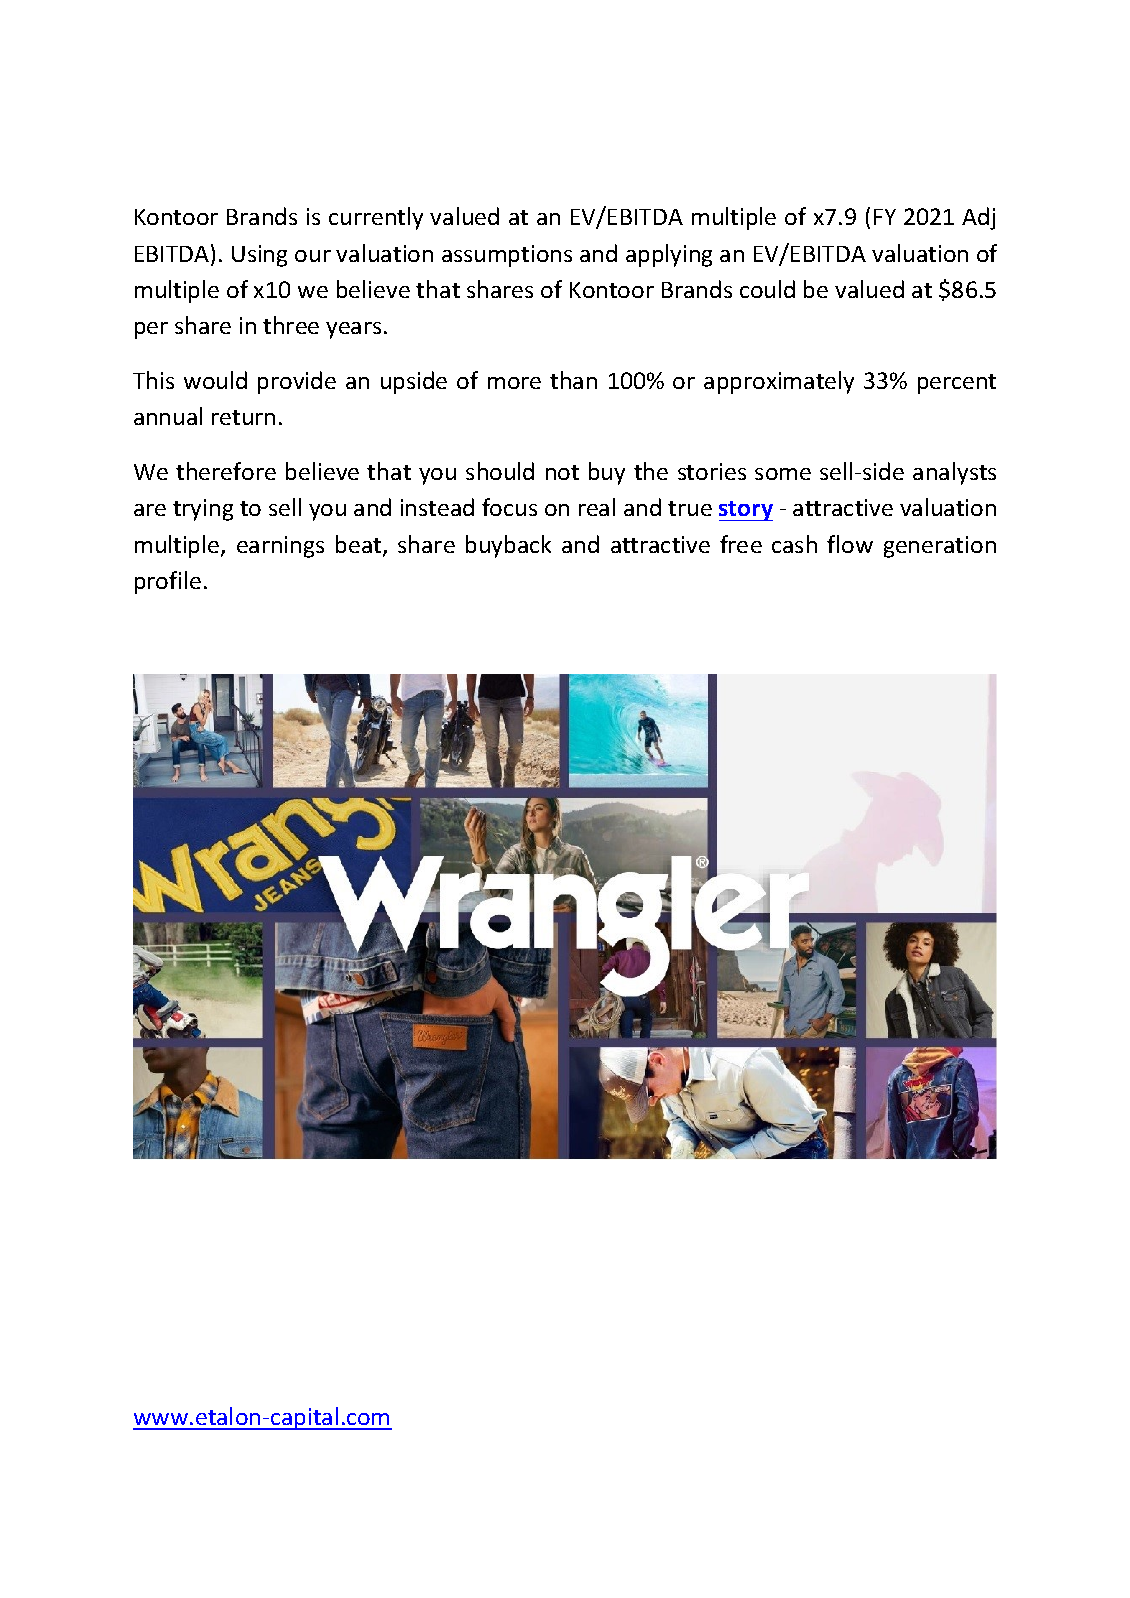  I want to click on Using, so click(259, 256).
